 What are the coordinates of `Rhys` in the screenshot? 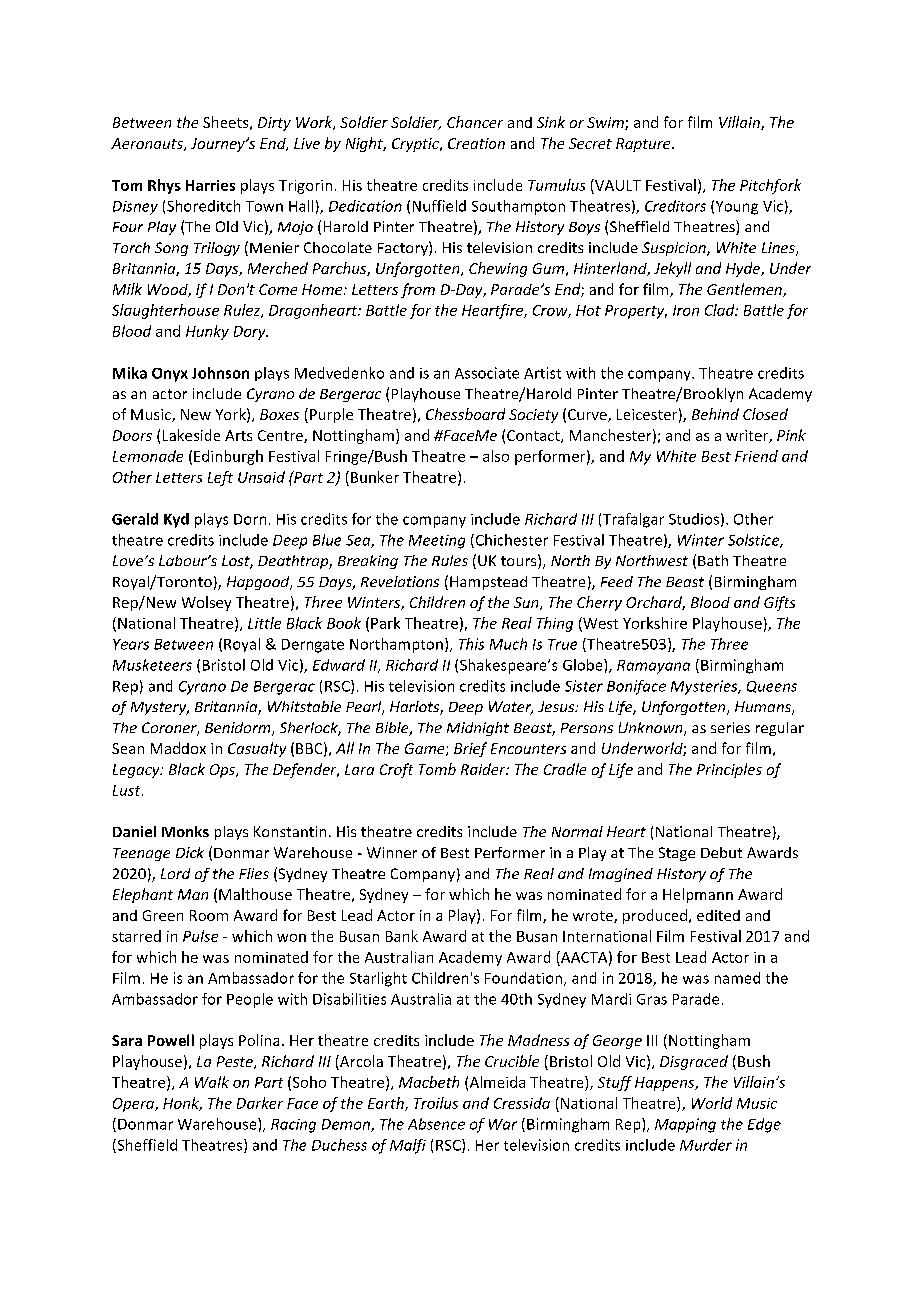 It's located at (164, 186).
